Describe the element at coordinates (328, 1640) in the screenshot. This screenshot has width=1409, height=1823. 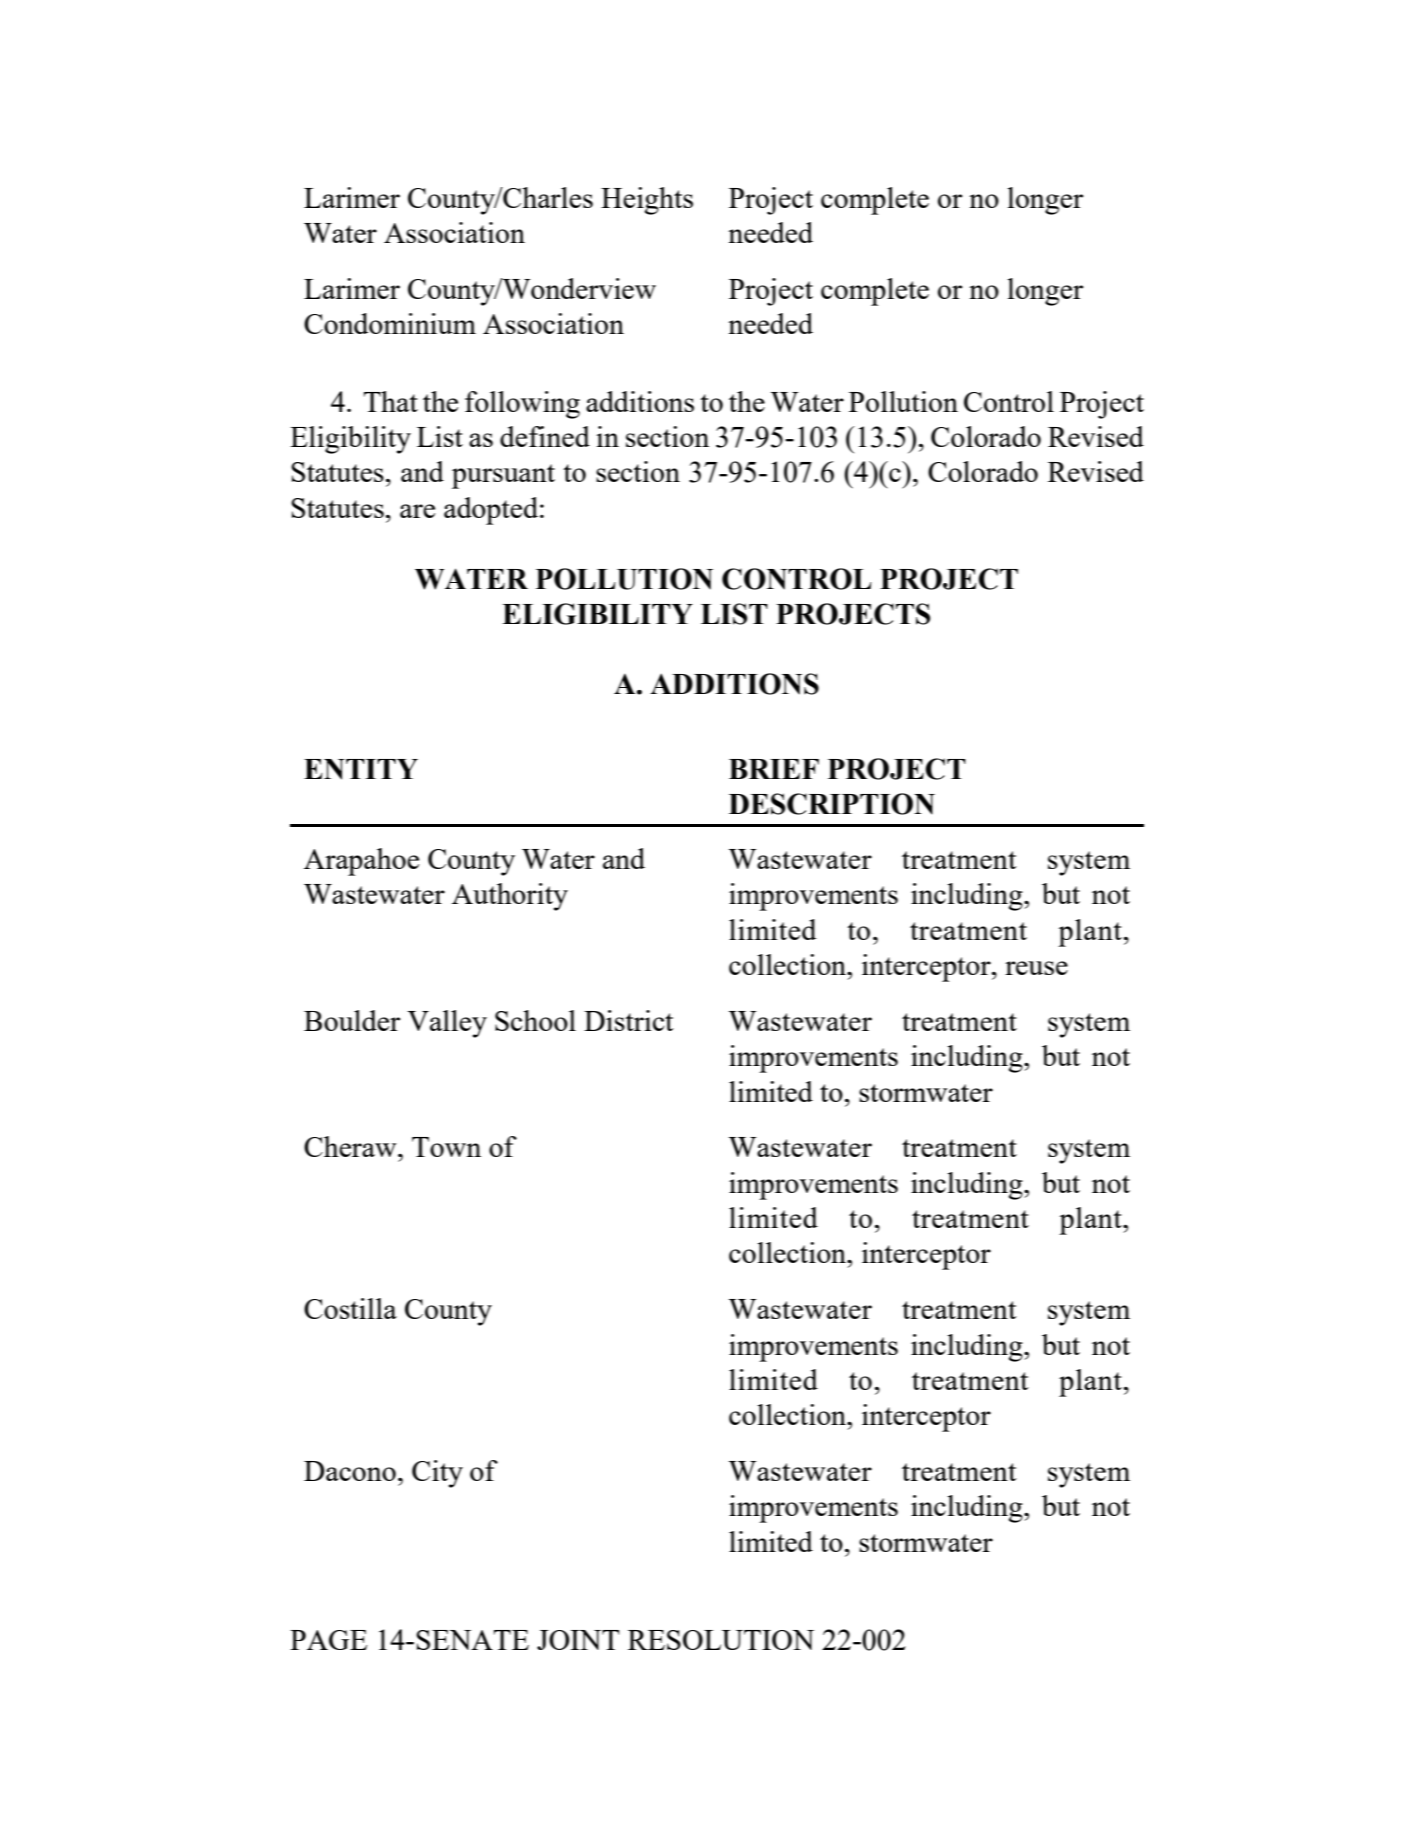
I see `PAGE` at that location.
